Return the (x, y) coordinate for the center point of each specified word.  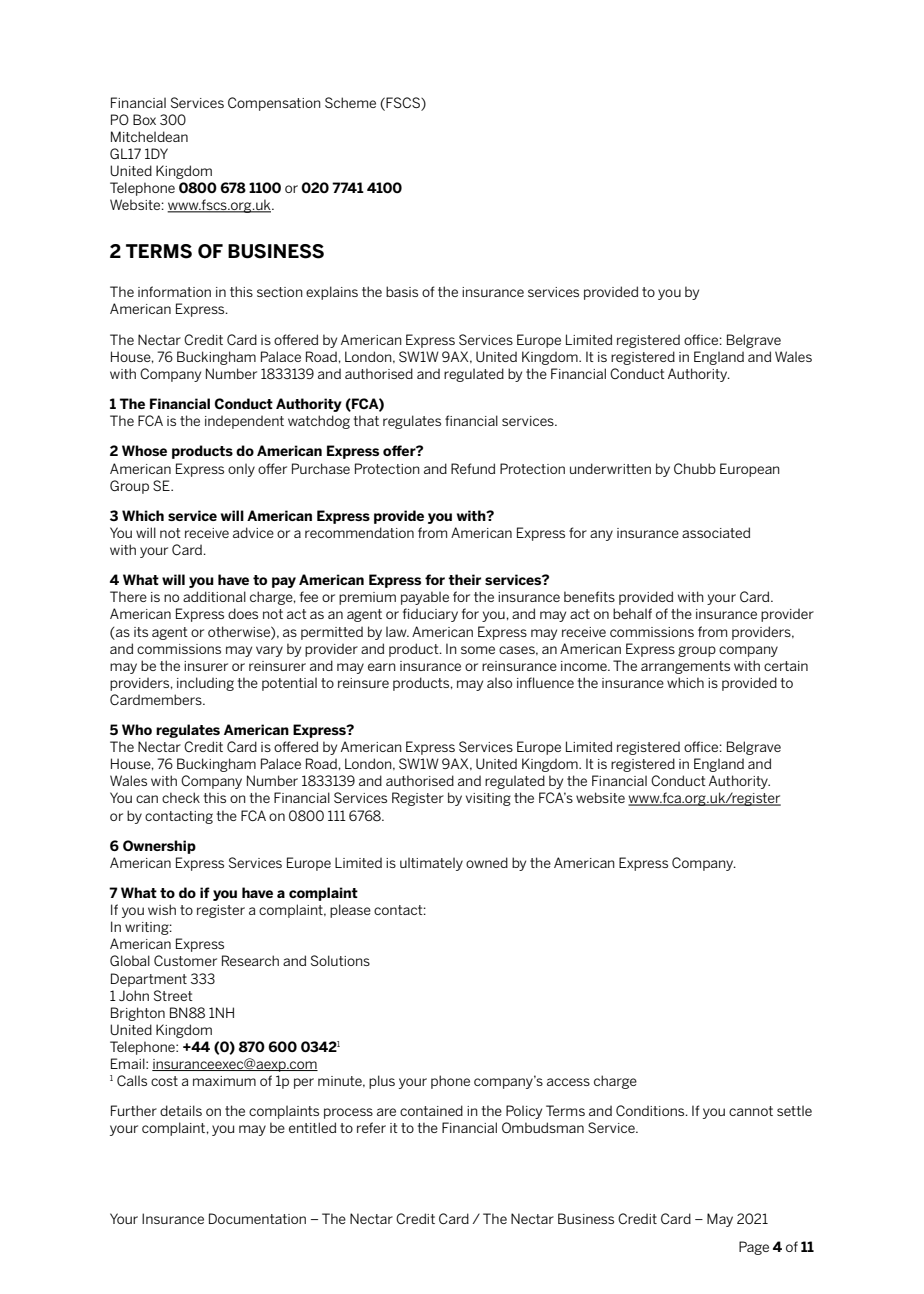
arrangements (685, 667)
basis (402, 291)
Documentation (257, 1218)
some (478, 650)
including (205, 684)
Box (144, 119)
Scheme (350, 102)
